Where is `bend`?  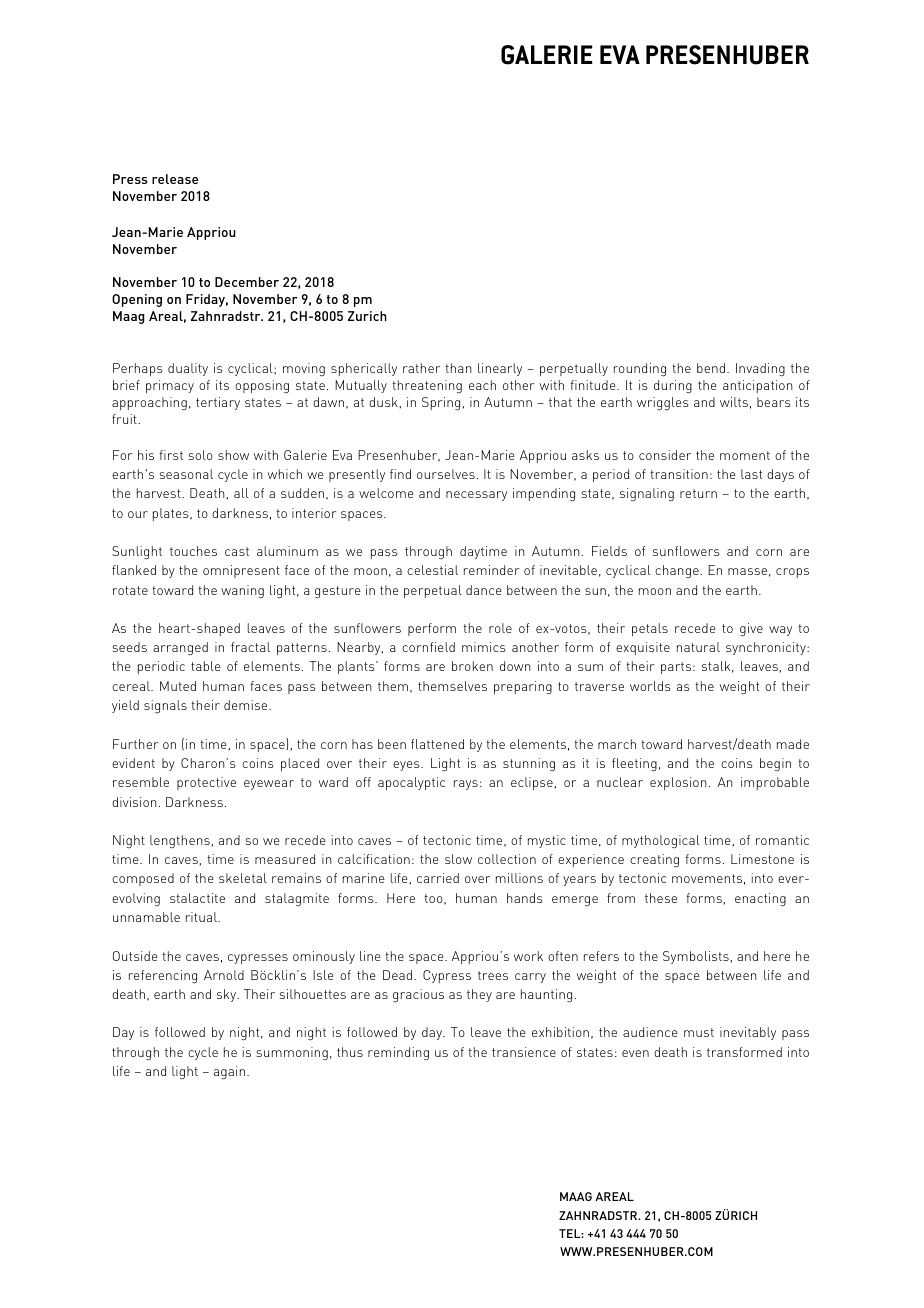 bend is located at coordinates (711, 368).
